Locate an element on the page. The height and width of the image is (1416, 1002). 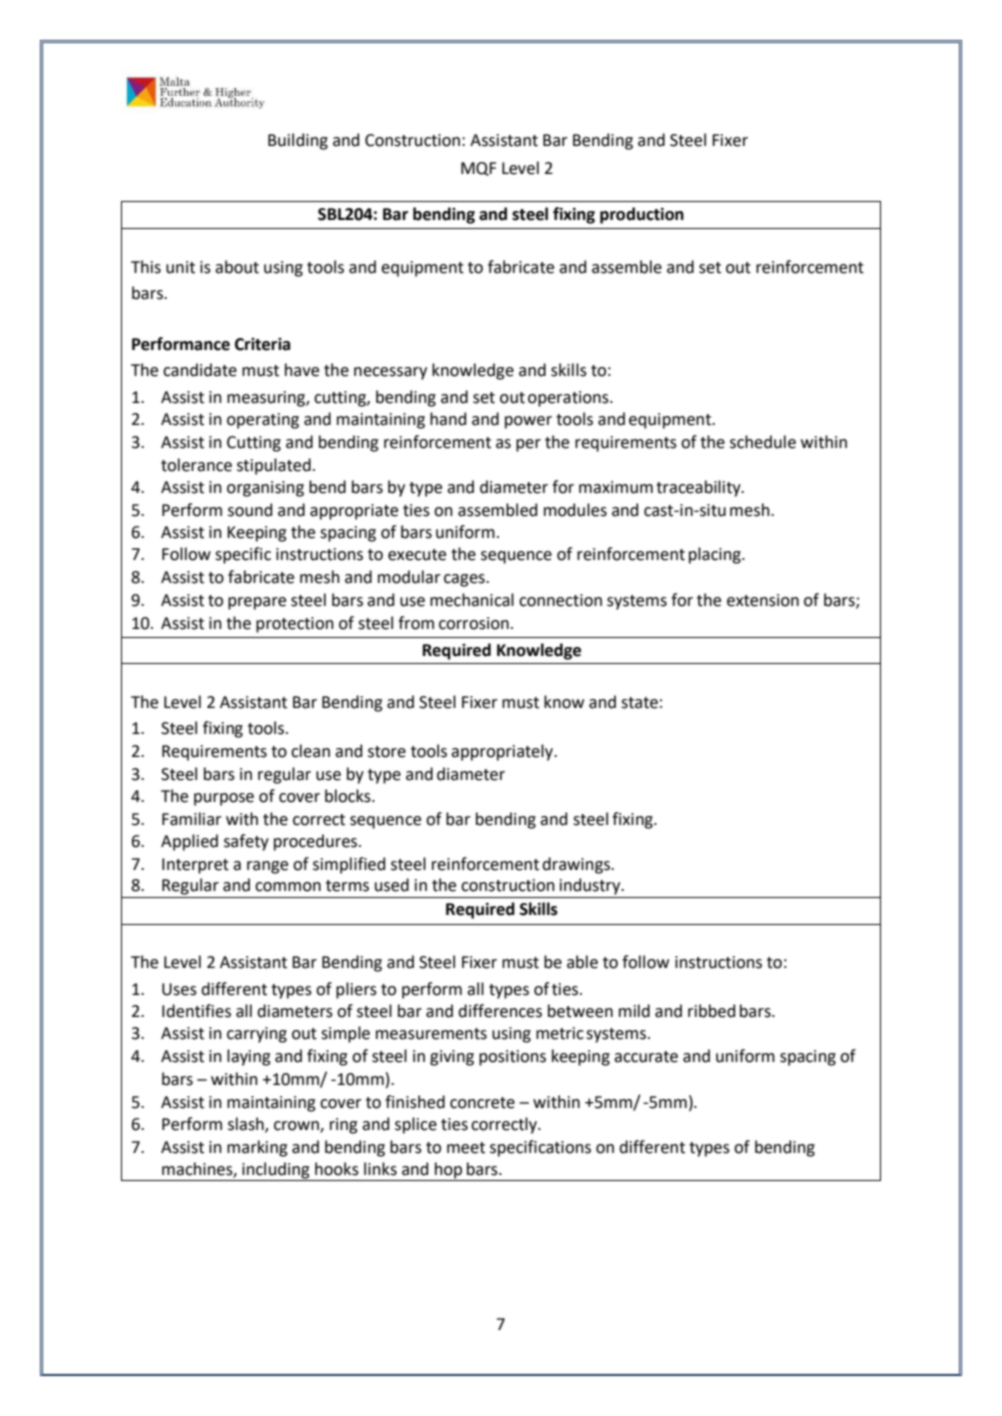
prepare is located at coordinates (257, 603).
